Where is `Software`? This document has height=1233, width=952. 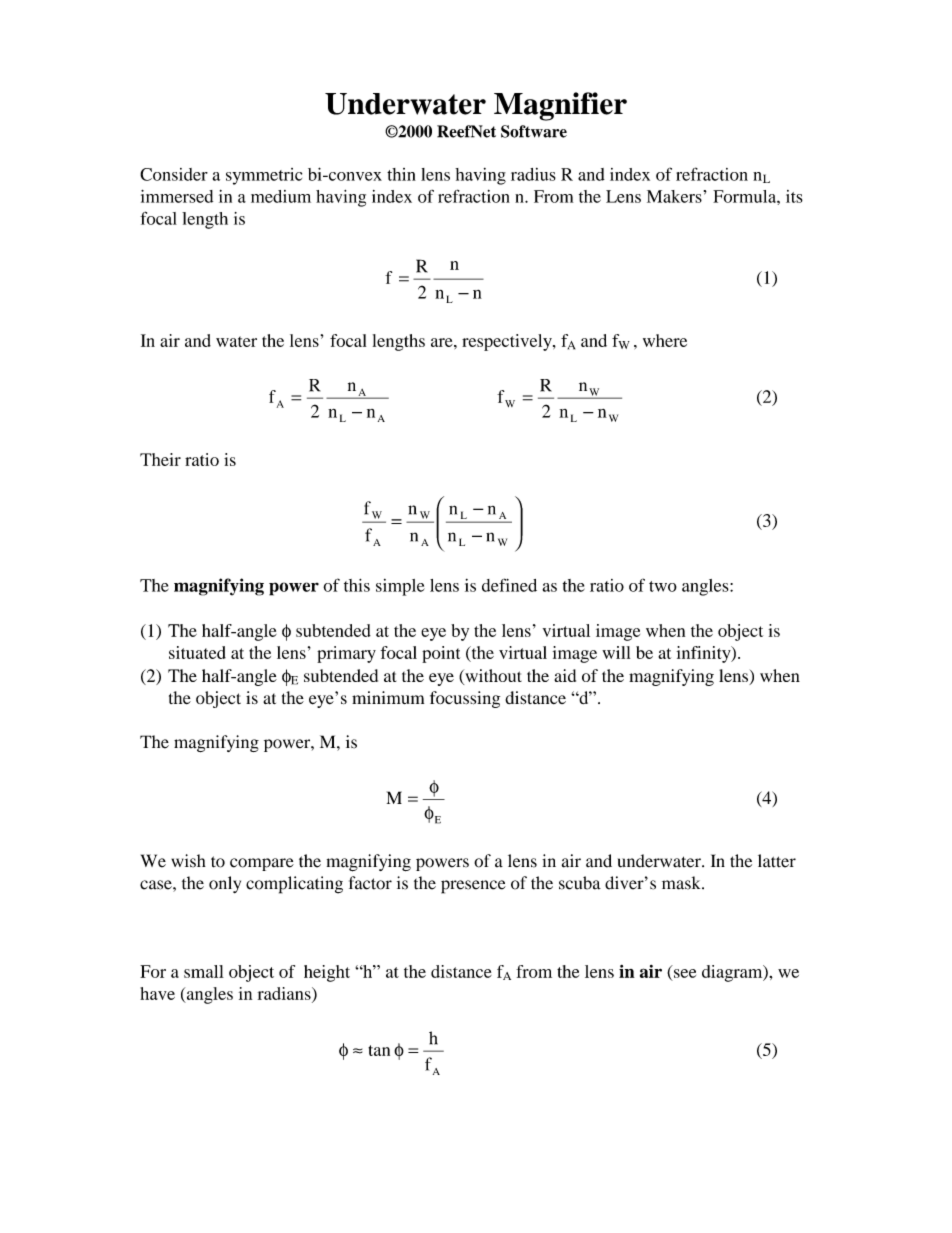 Software is located at coordinates (534, 131).
